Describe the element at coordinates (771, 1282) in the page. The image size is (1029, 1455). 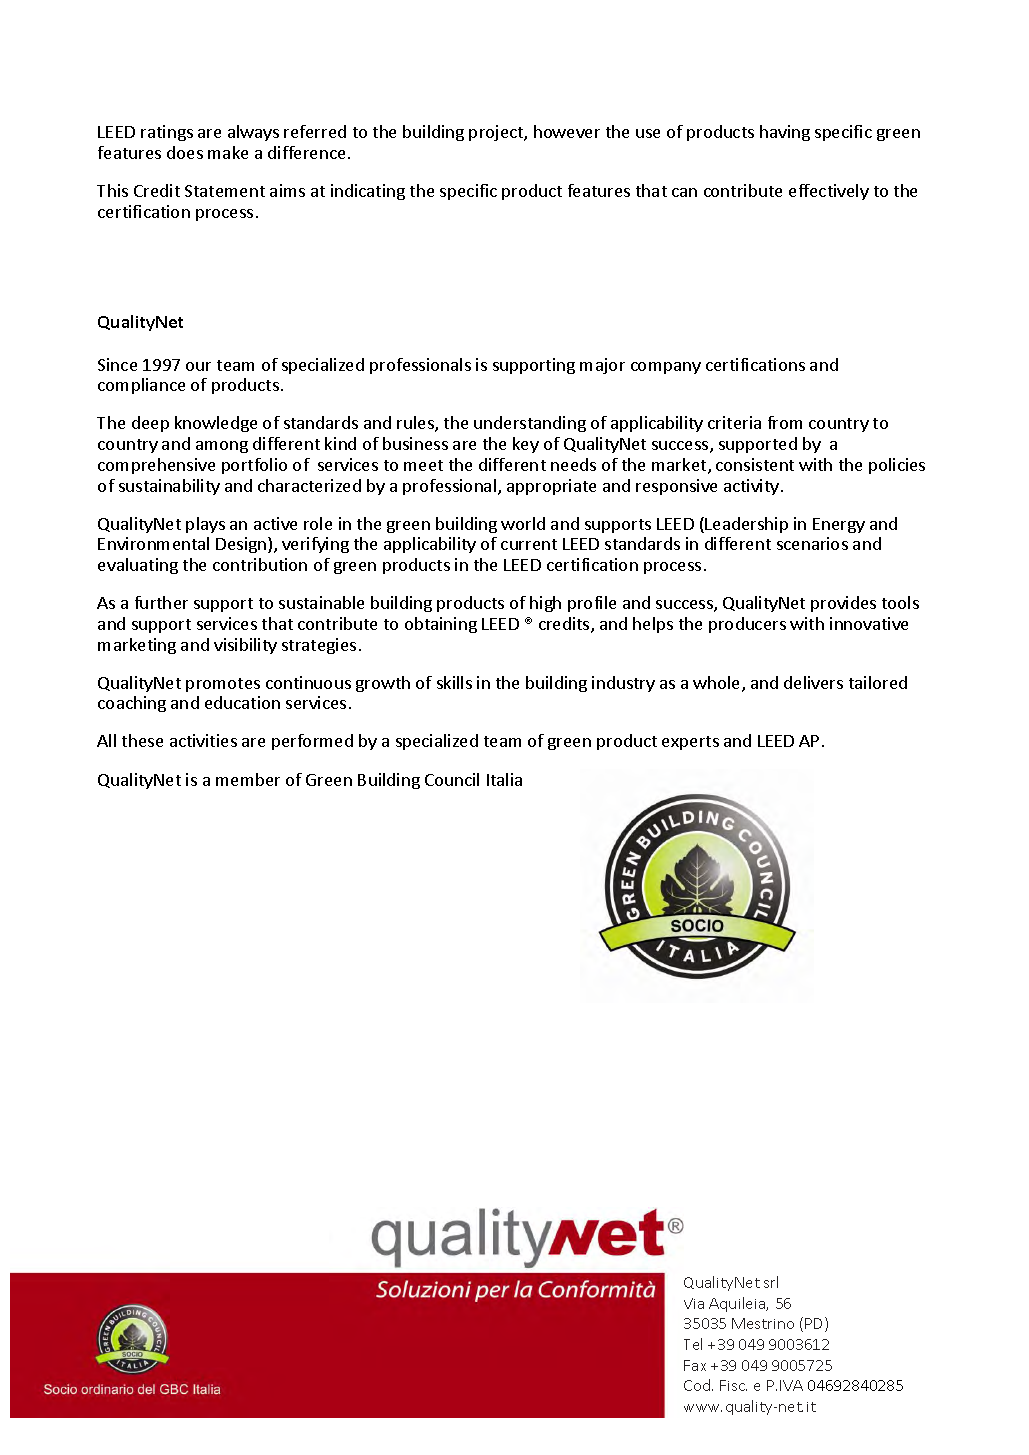
I see `srl` at that location.
